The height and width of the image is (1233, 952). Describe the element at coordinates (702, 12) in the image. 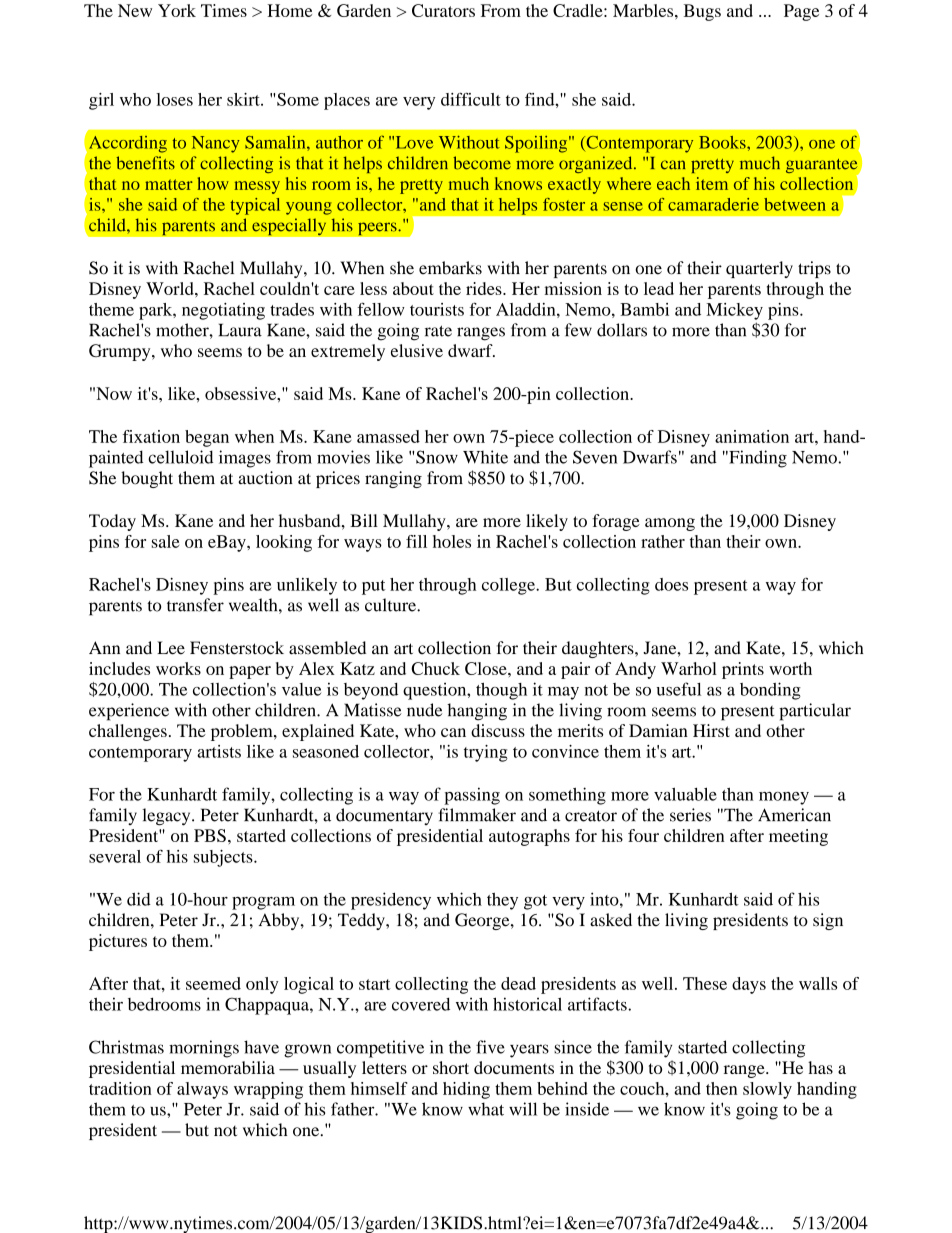

I see `Bugs` at that location.
